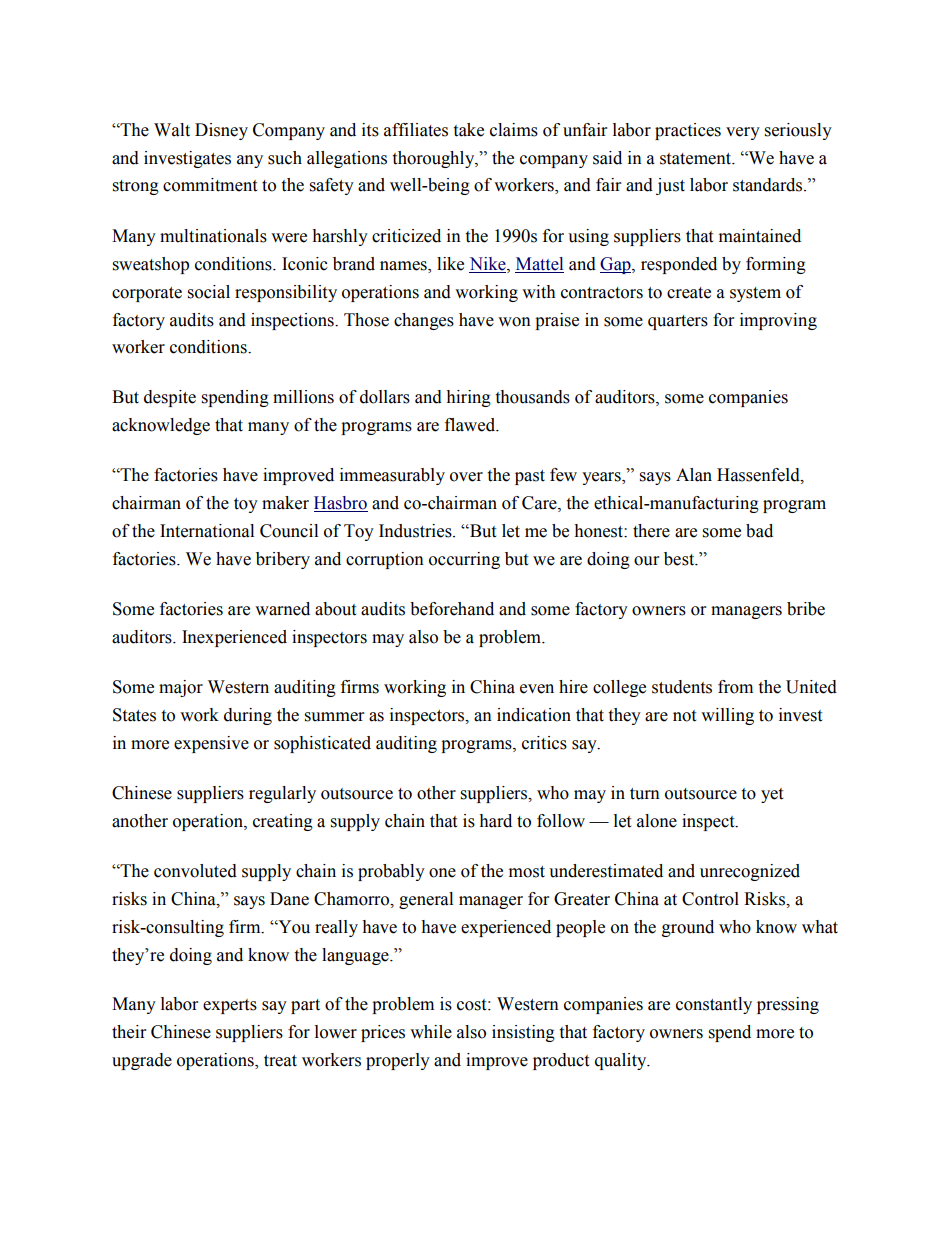  What do you see at coordinates (282, 609) in the document?
I see `warned` at bounding box center [282, 609].
